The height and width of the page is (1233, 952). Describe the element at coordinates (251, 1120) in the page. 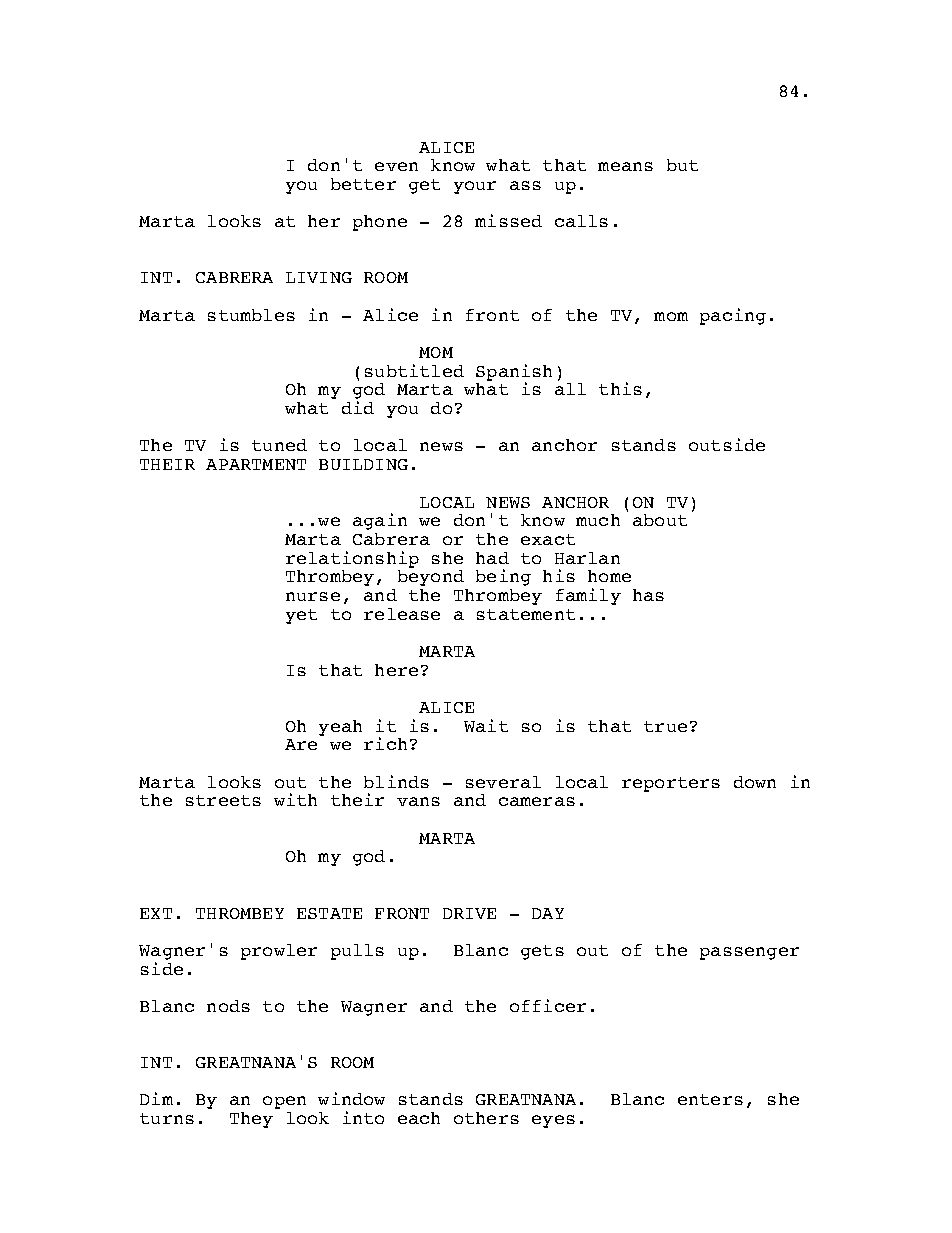

I see `They` at that location.
